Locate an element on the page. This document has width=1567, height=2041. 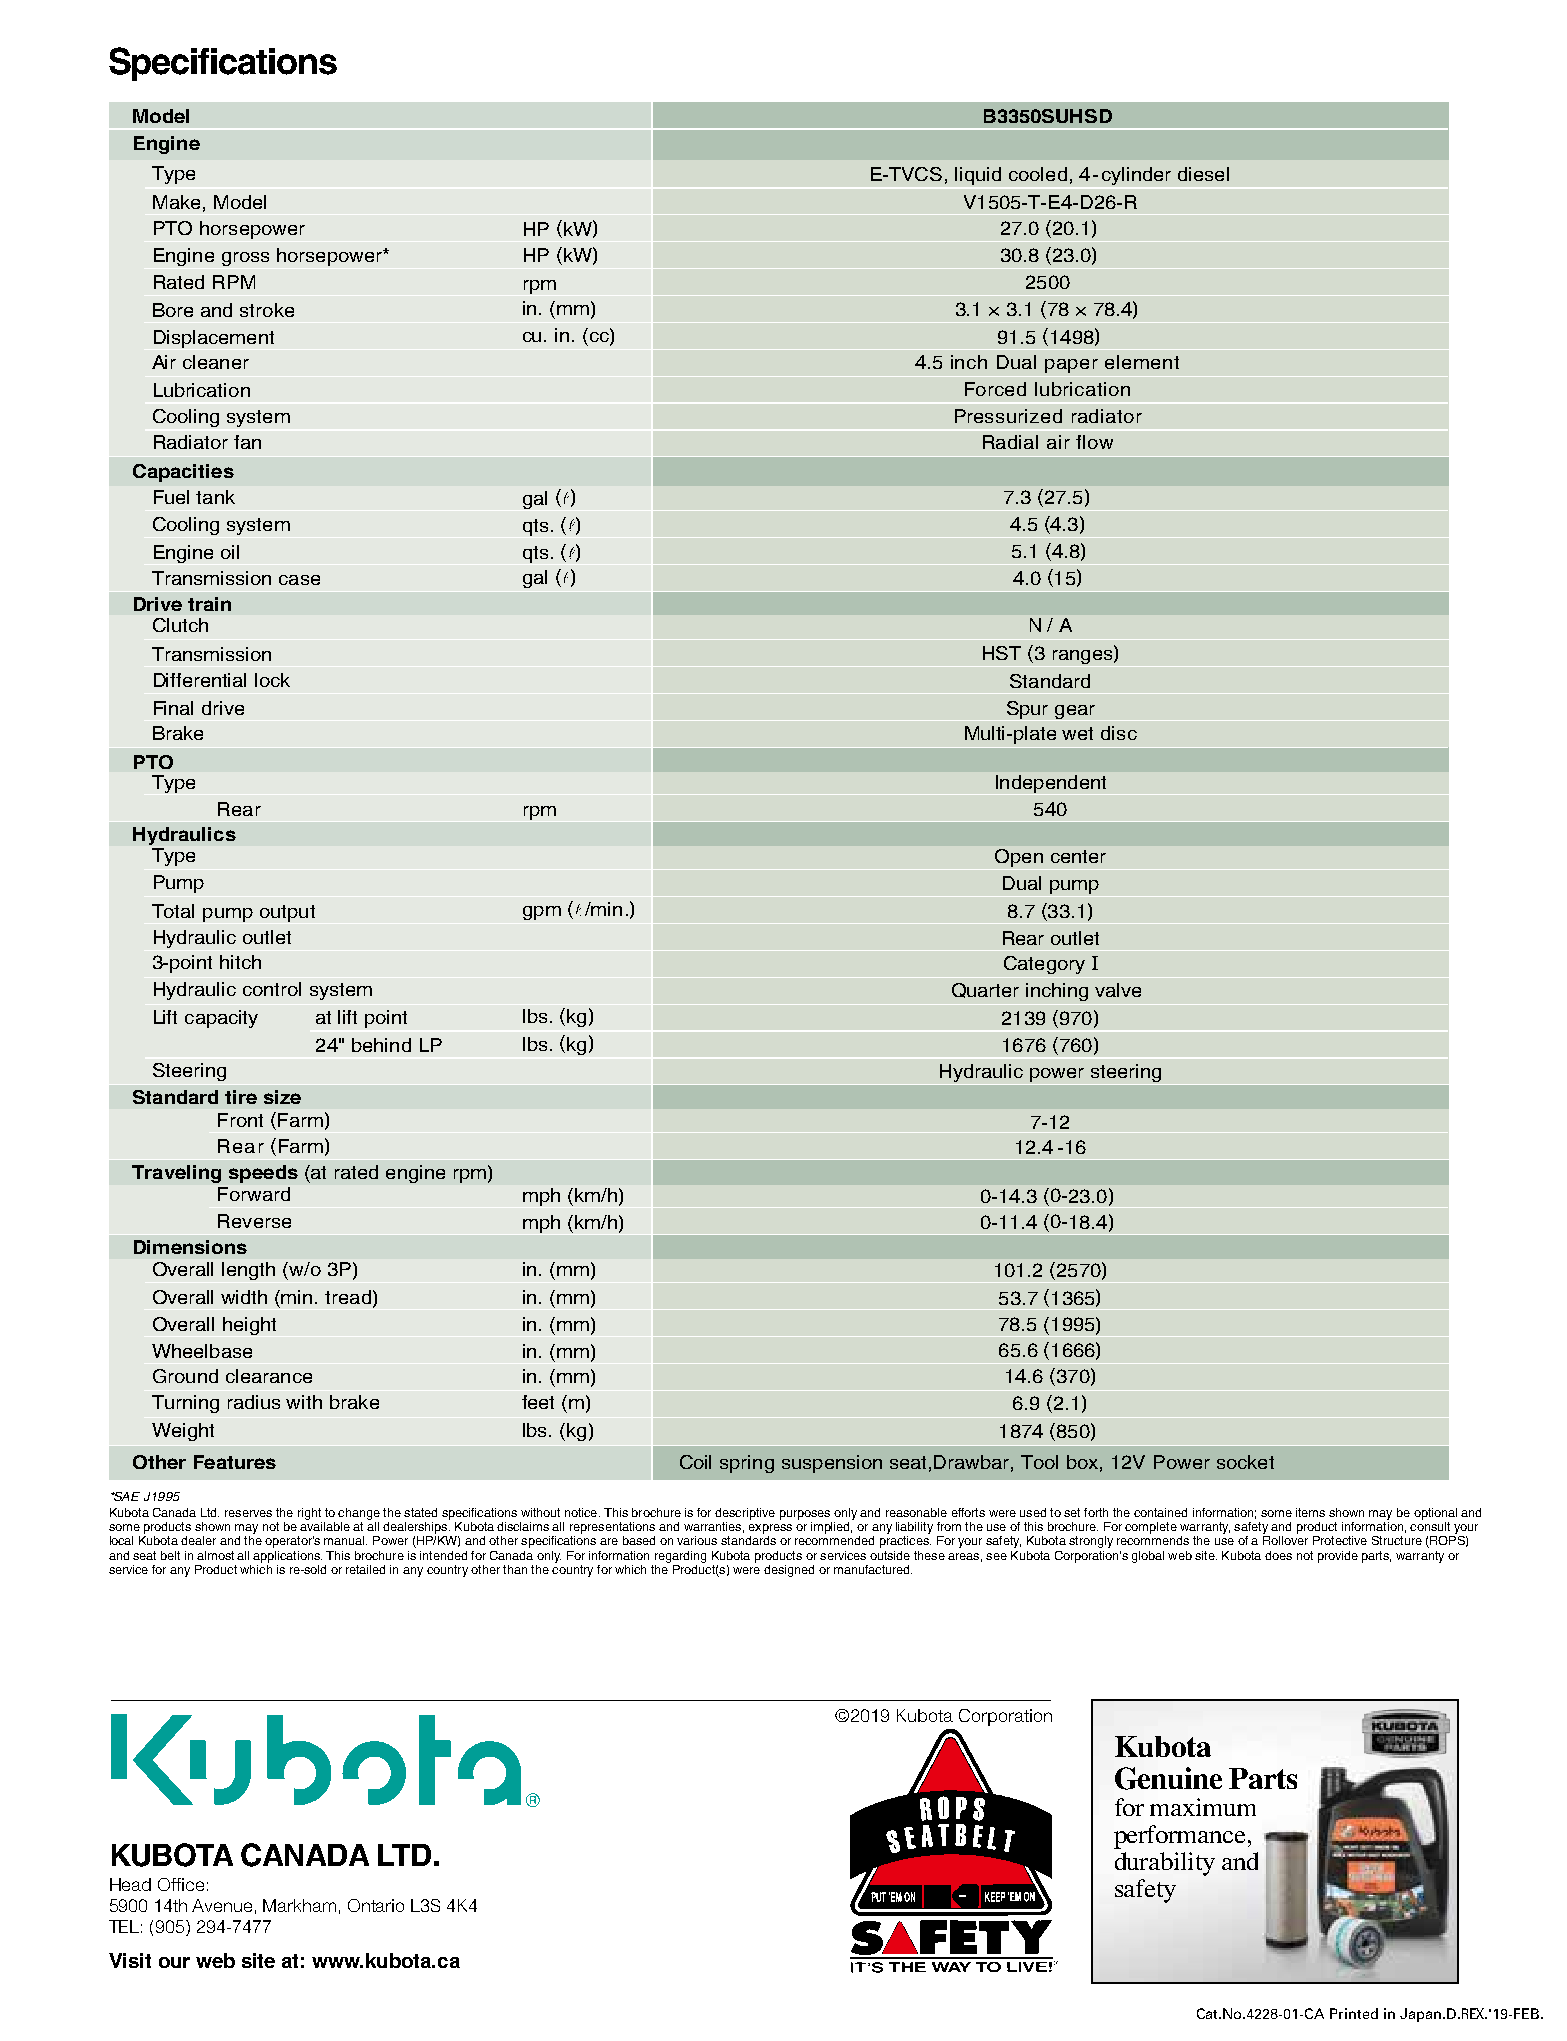
valve is located at coordinates (1118, 990).
